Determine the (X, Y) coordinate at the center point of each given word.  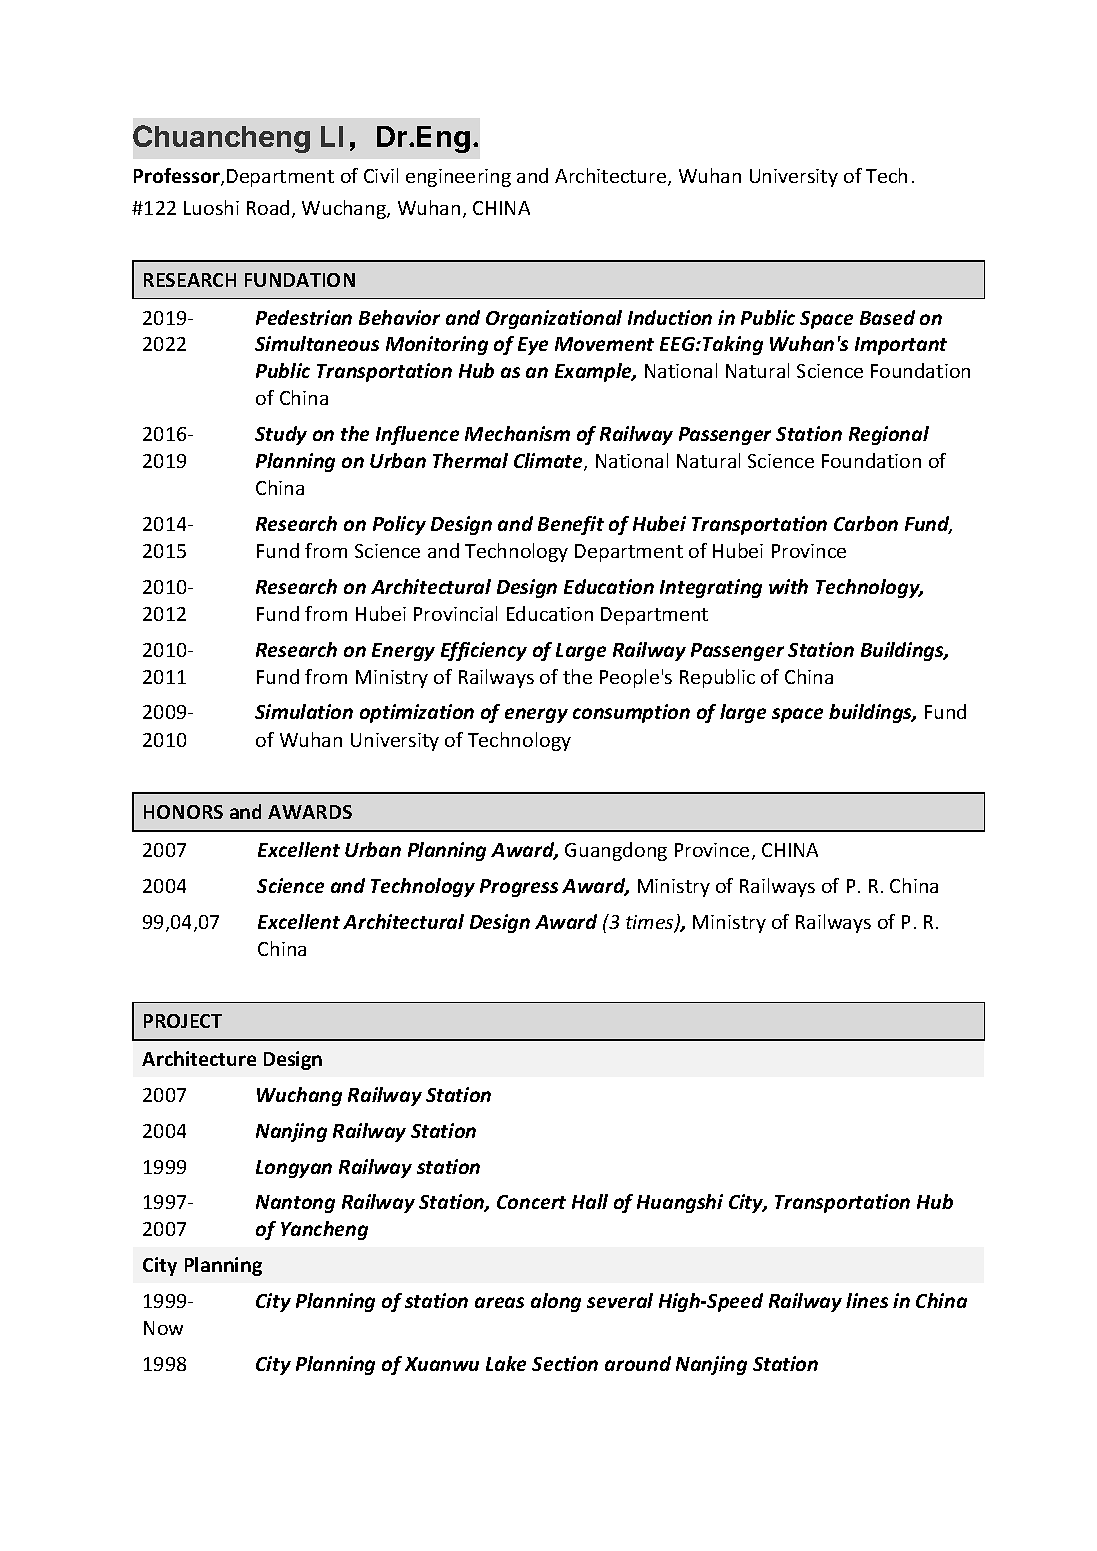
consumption (631, 713)
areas (499, 1302)
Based (887, 317)
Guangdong (616, 851)
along (556, 1302)
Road (268, 207)
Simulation (304, 711)
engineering (458, 178)
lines (867, 1300)
